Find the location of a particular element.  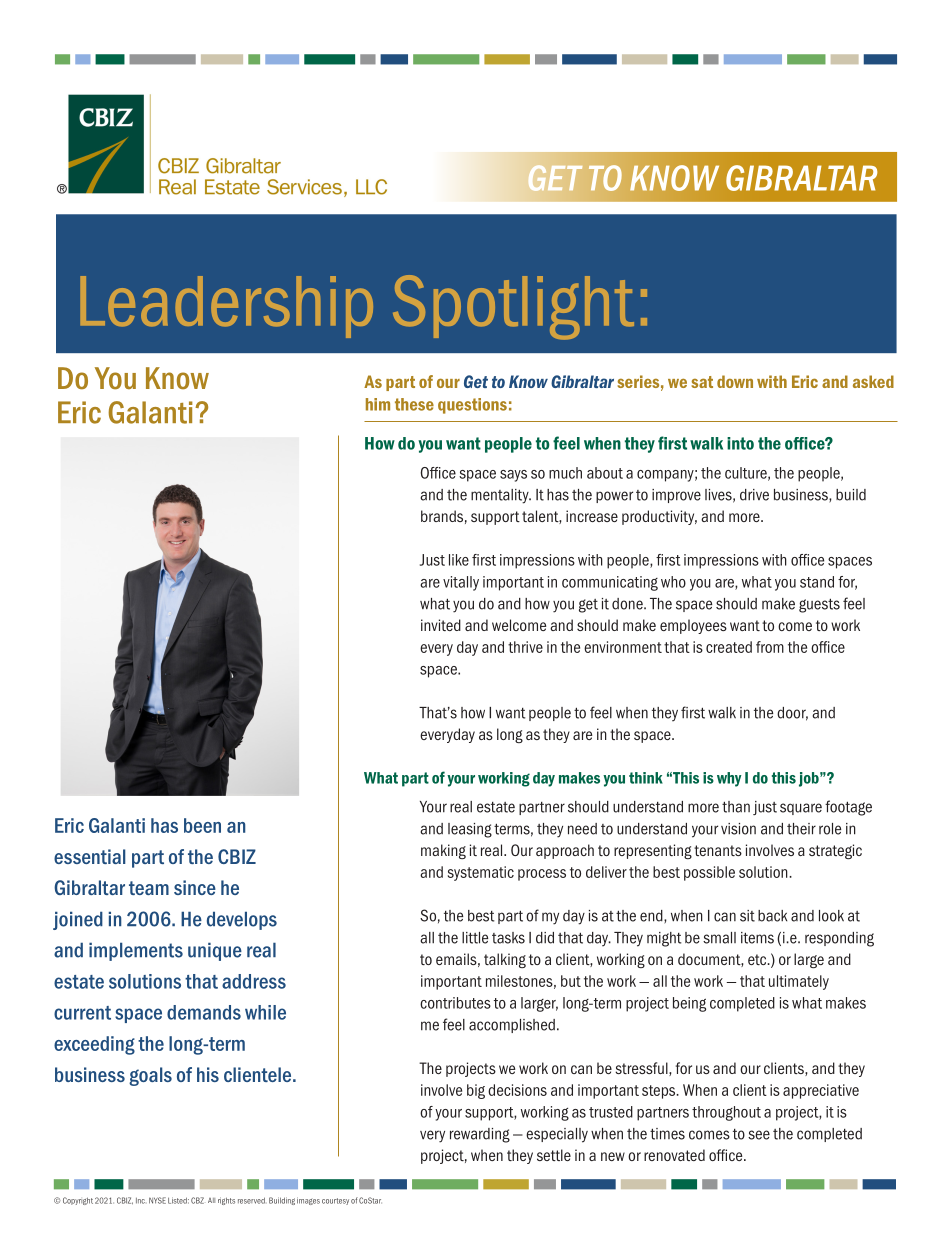

systematic is located at coordinates (481, 873).
